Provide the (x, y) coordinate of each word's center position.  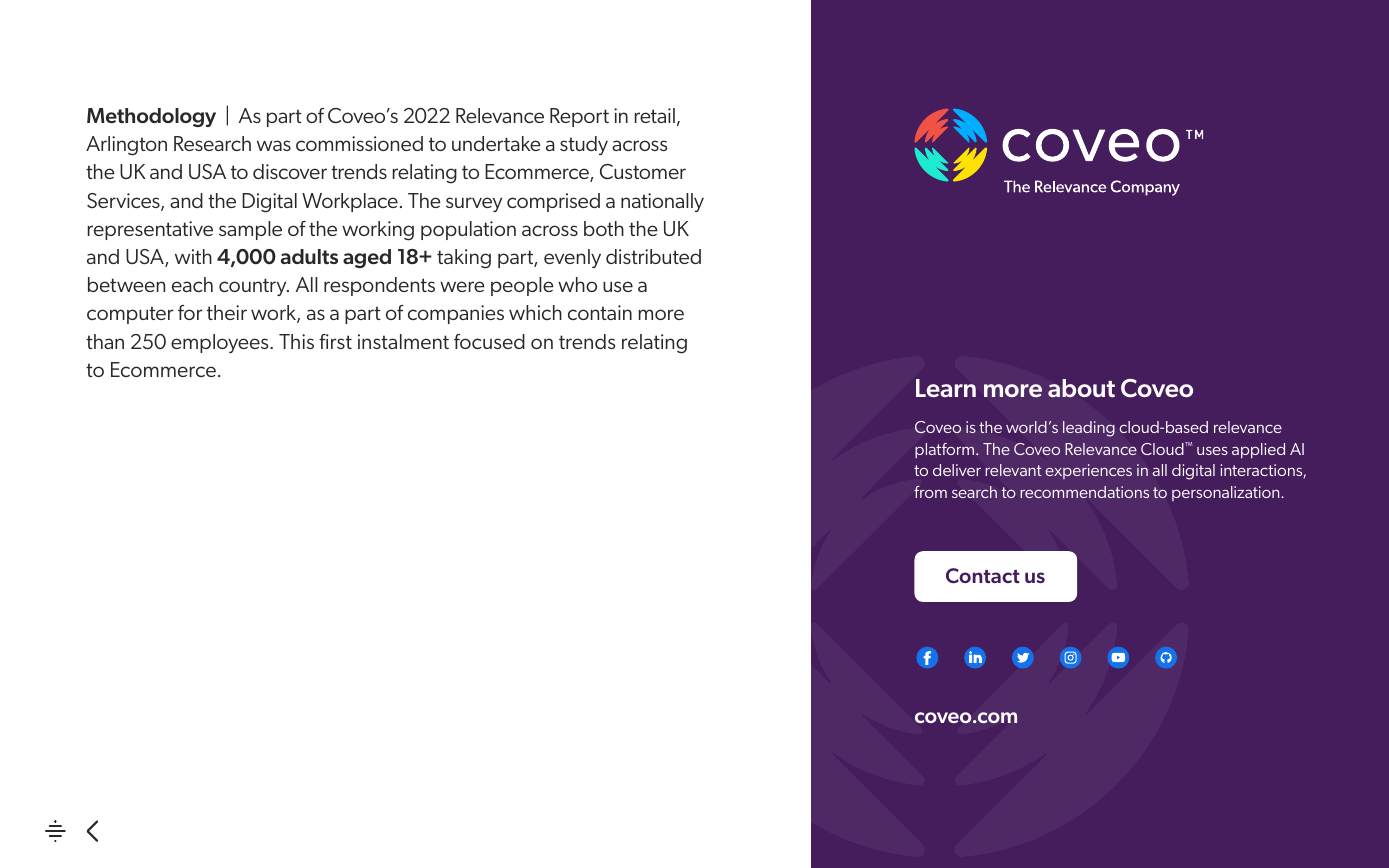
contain (600, 312)
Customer (643, 172)
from (930, 492)
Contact (983, 575)
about (1081, 388)
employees (221, 343)
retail (655, 115)
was (274, 145)
